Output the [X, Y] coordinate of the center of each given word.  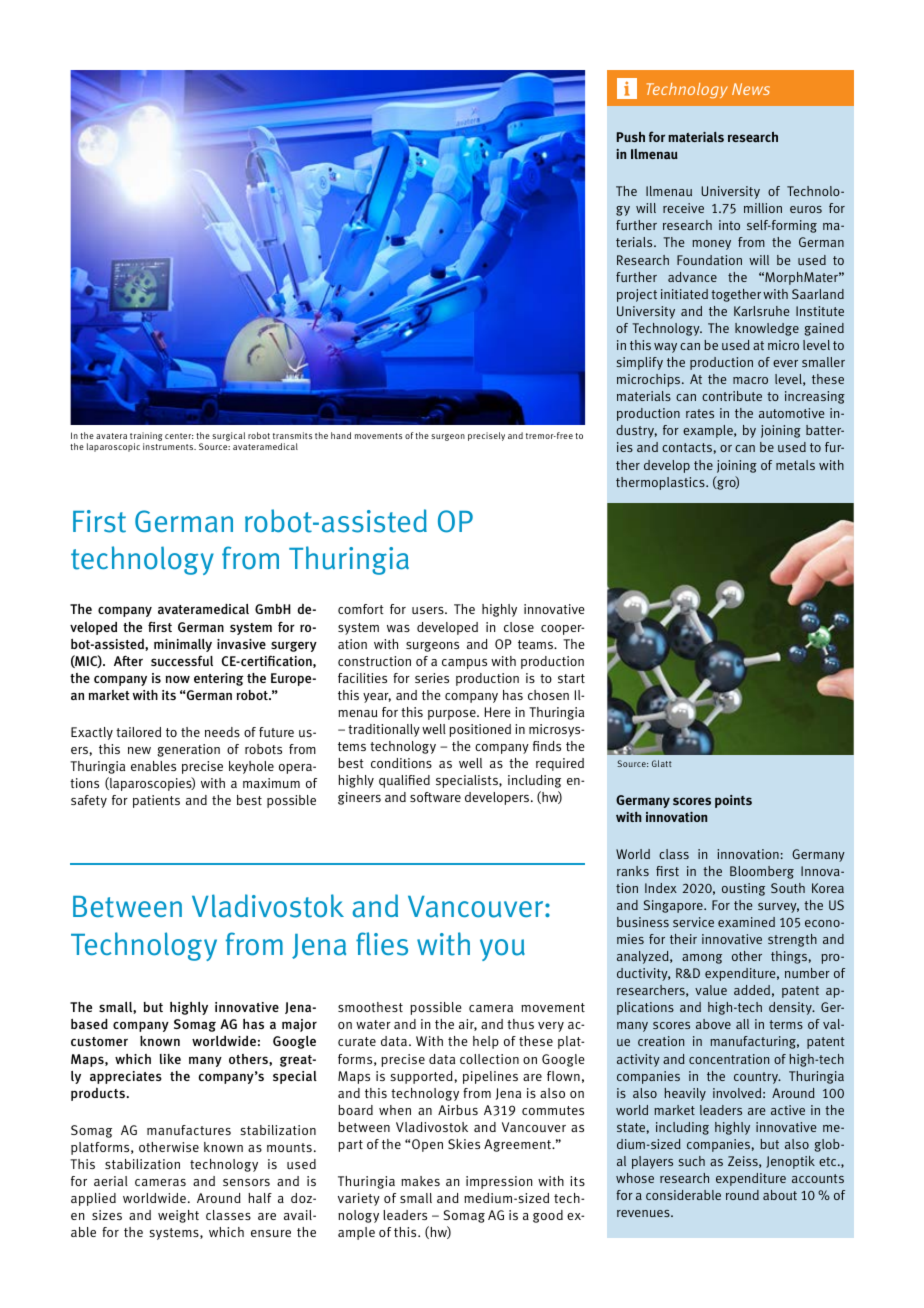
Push [631, 136]
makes [420, 1181]
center [179, 436]
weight [178, 1216]
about [780, 1195]
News [751, 89]
